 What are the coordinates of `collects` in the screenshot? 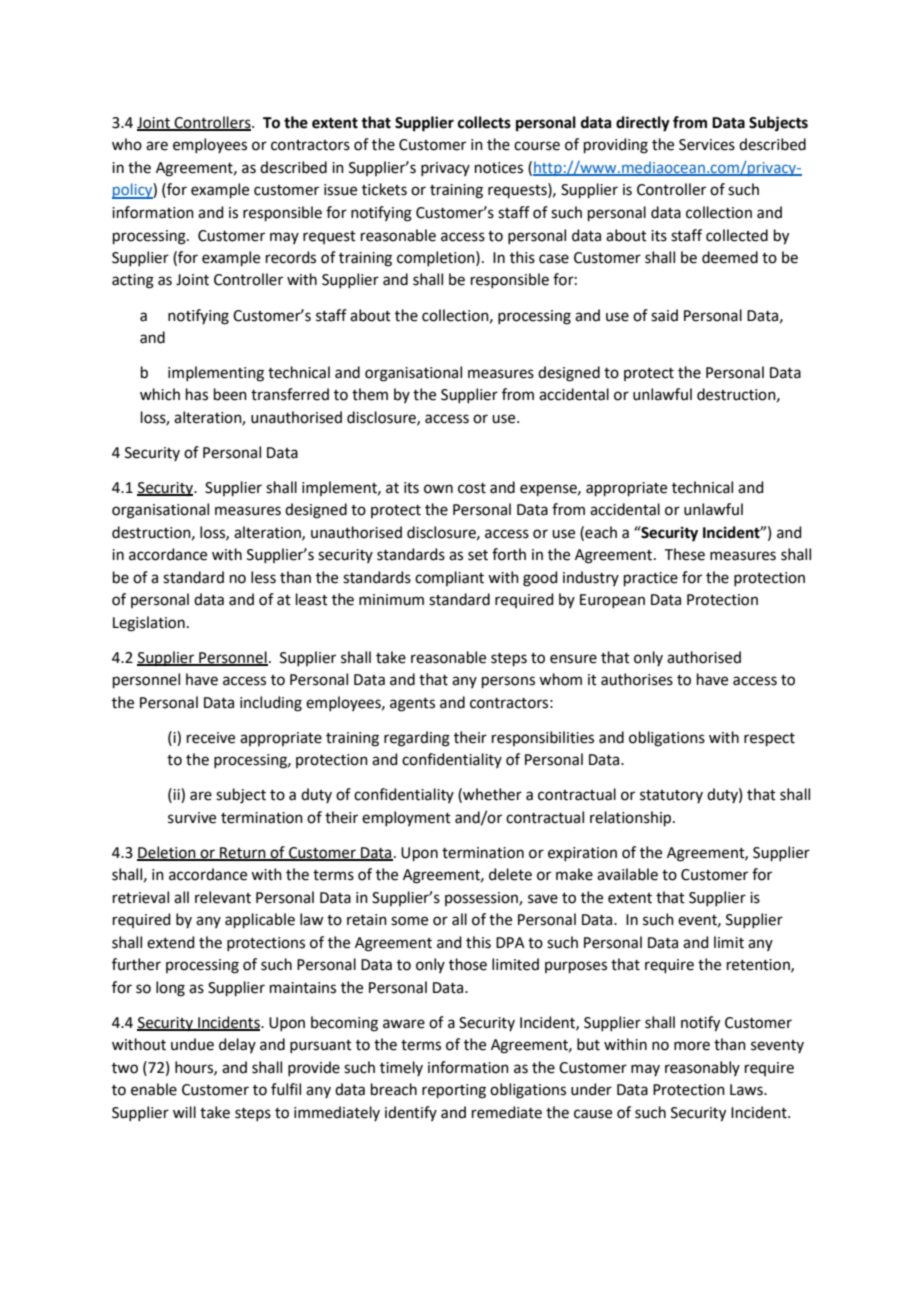 It's located at (484, 122).
